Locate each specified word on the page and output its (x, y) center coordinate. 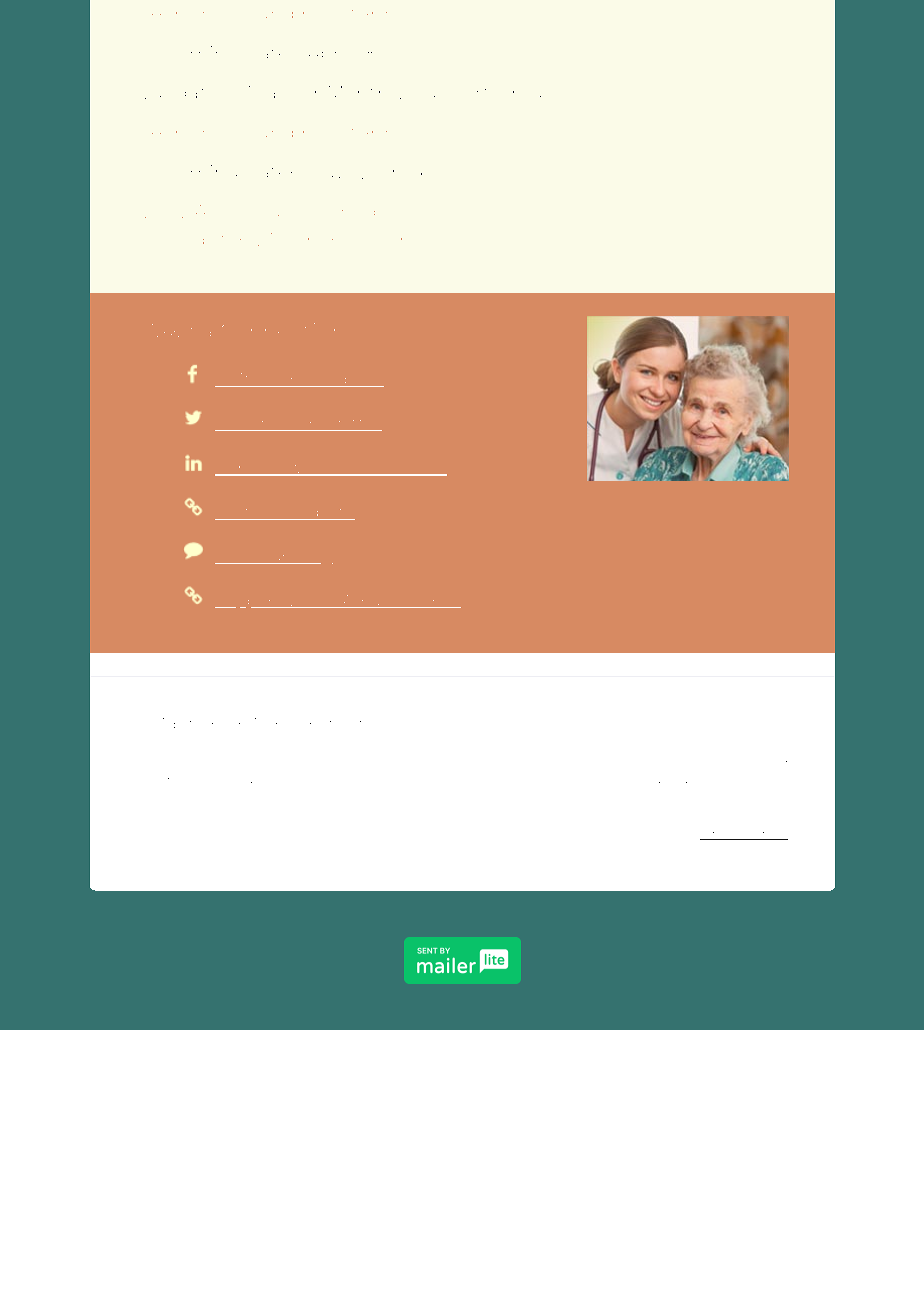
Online (320, 239)
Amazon (375, 601)
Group (527, 94)
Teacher (282, 92)
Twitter (351, 425)
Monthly (365, 92)
